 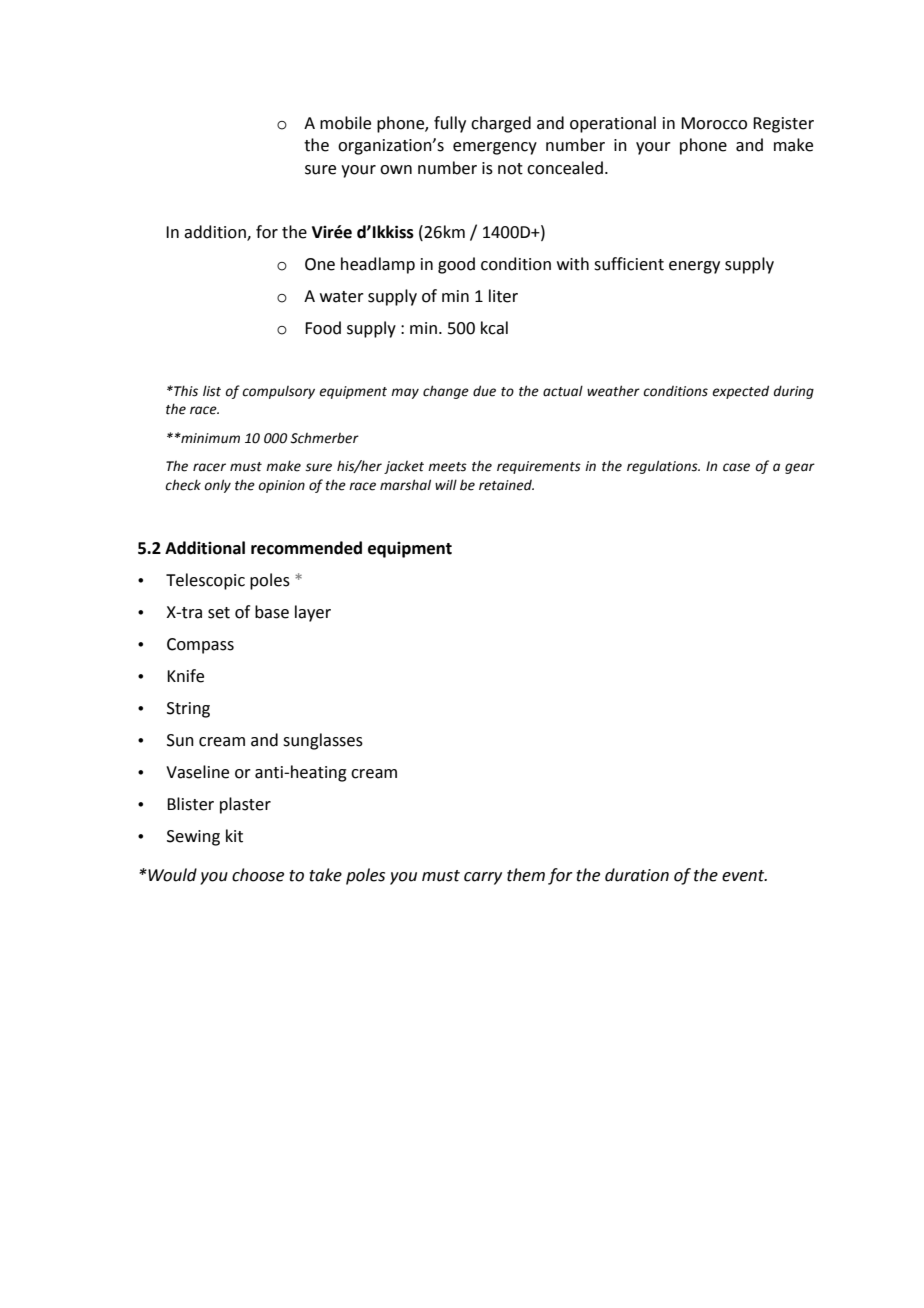 I want to click on only, so click(x=217, y=486).
